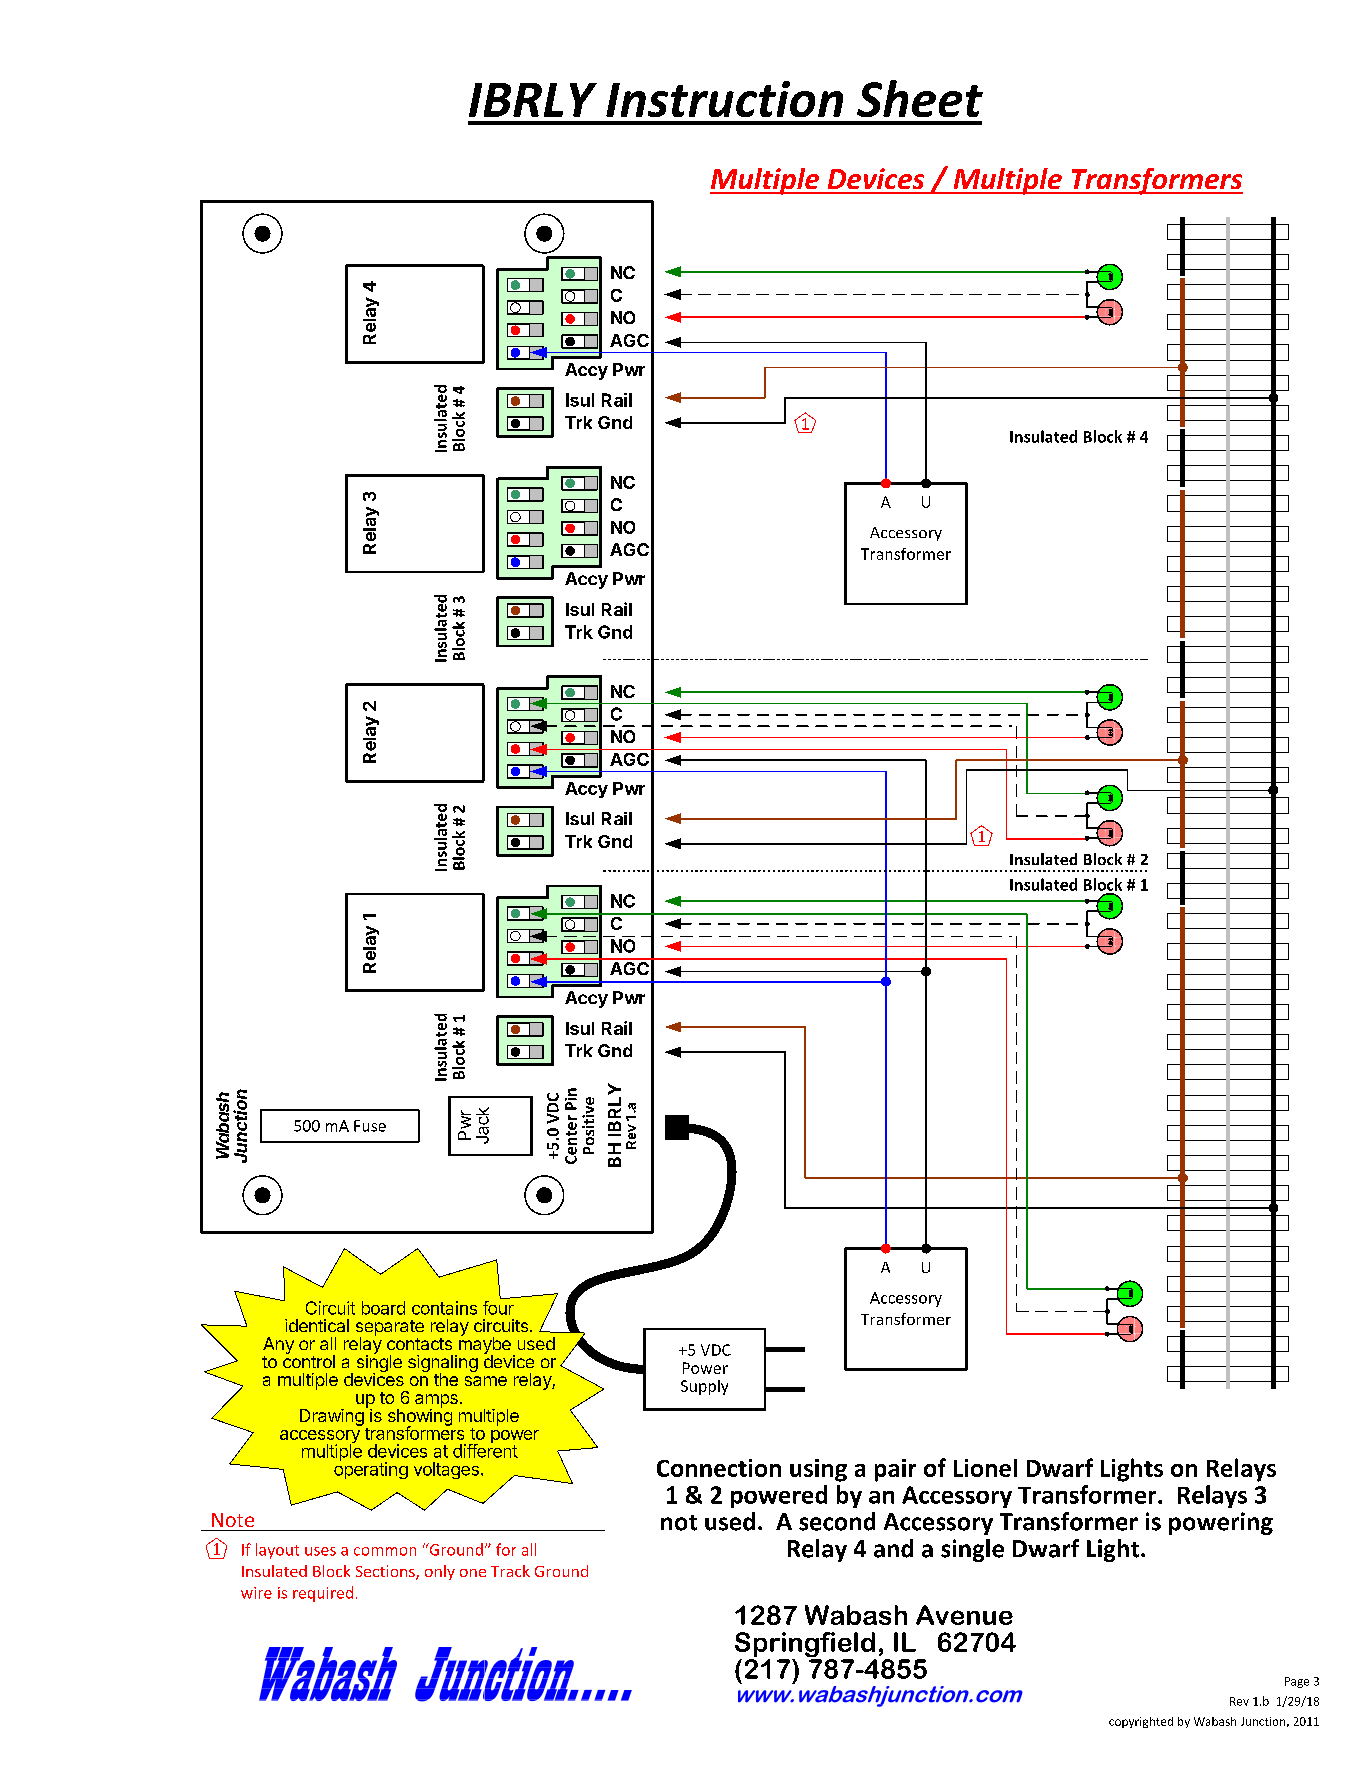 This screenshot has height=1772, width=1369. What do you see at coordinates (323, 1594) in the screenshot?
I see `required` at bounding box center [323, 1594].
